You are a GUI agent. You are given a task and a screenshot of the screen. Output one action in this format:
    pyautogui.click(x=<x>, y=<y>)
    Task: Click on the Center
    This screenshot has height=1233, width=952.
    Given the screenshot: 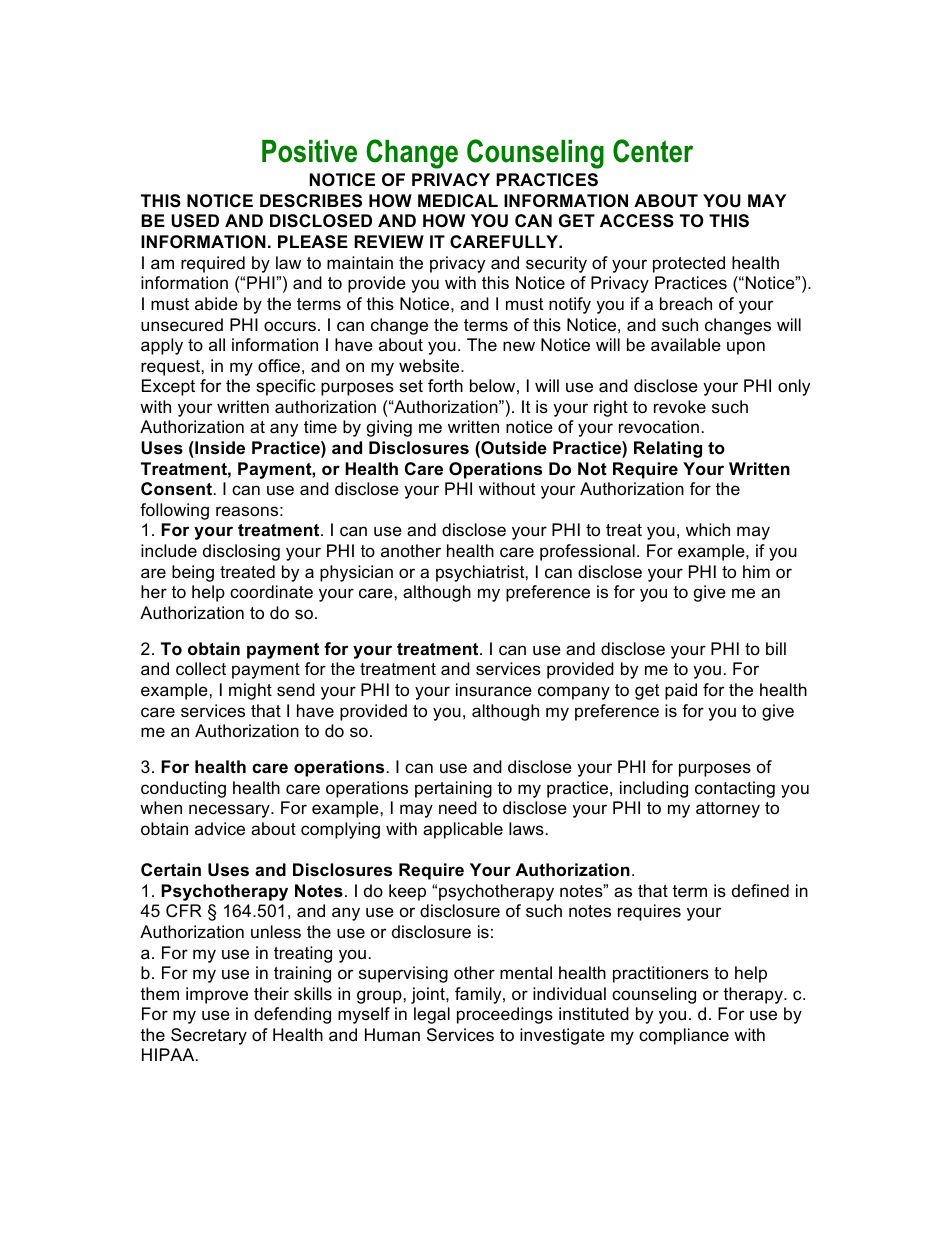 What is the action you would take?
    pyautogui.click(x=653, y=151)
